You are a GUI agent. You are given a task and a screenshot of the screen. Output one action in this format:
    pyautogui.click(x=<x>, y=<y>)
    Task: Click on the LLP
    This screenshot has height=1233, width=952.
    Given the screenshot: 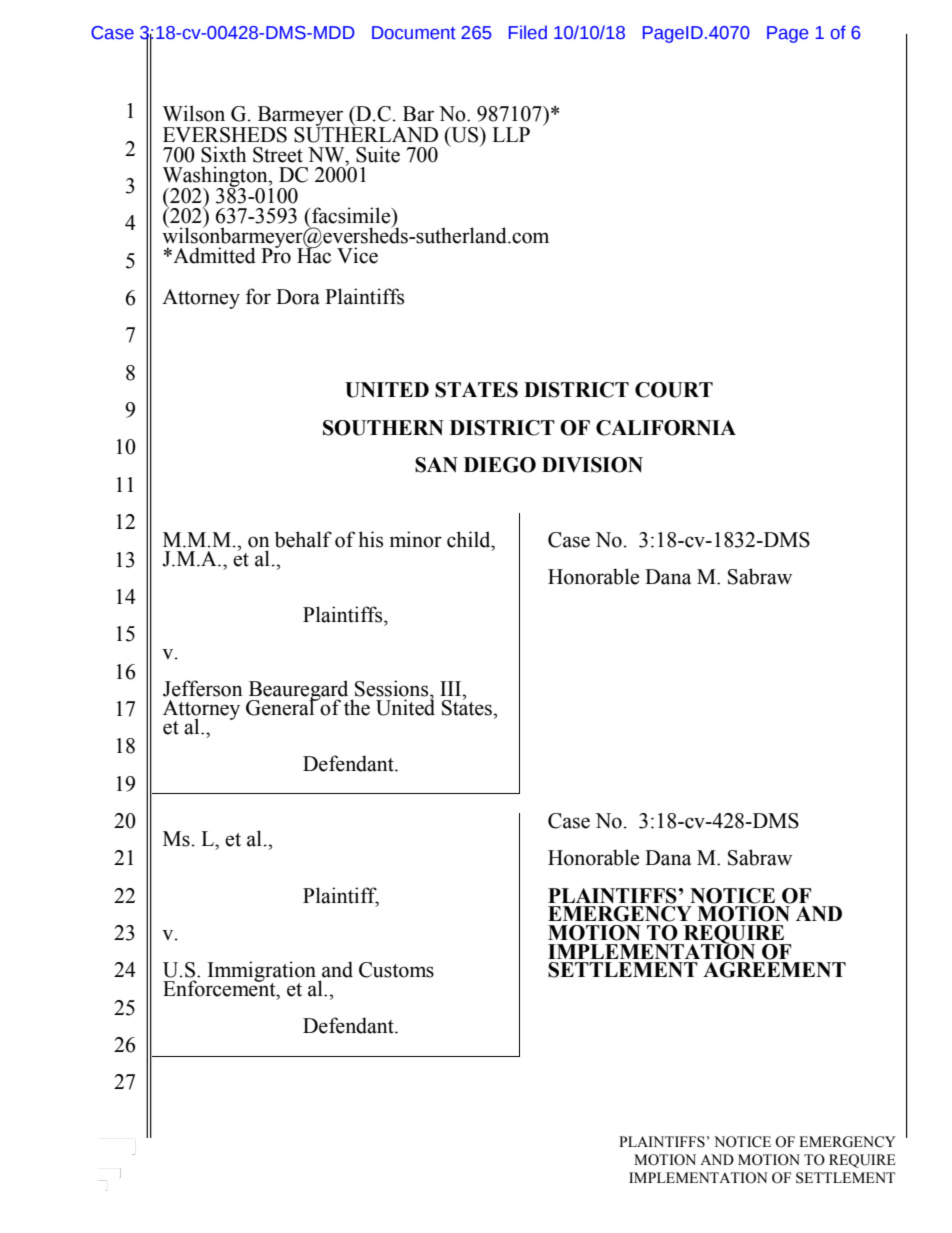 What is the action you would take?
    pyautogui.click(x=511, y=134)
